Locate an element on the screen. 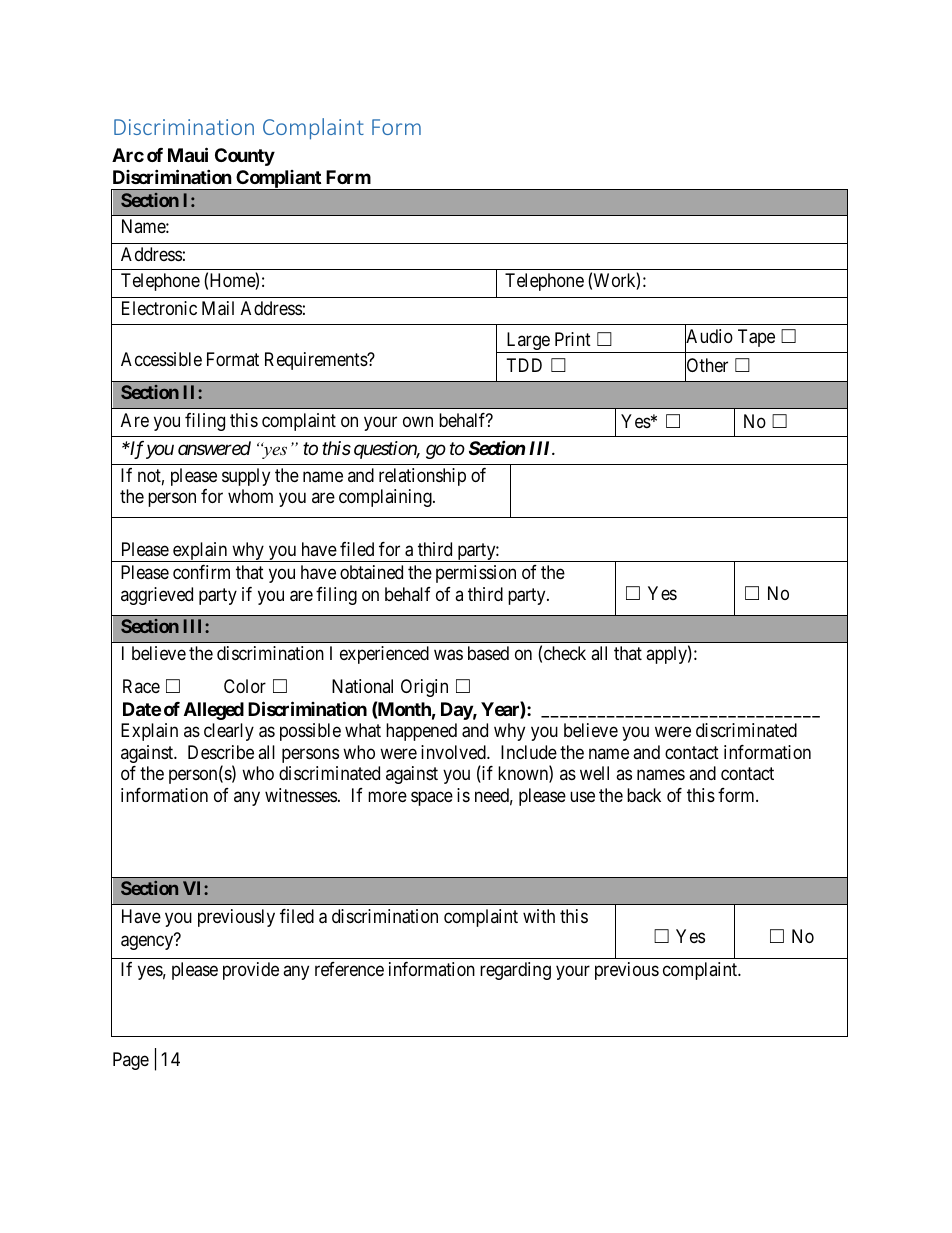 Image resolution: width=952 pixels, height=1233 pixels. regarding is located at coordinates (515, 971).
